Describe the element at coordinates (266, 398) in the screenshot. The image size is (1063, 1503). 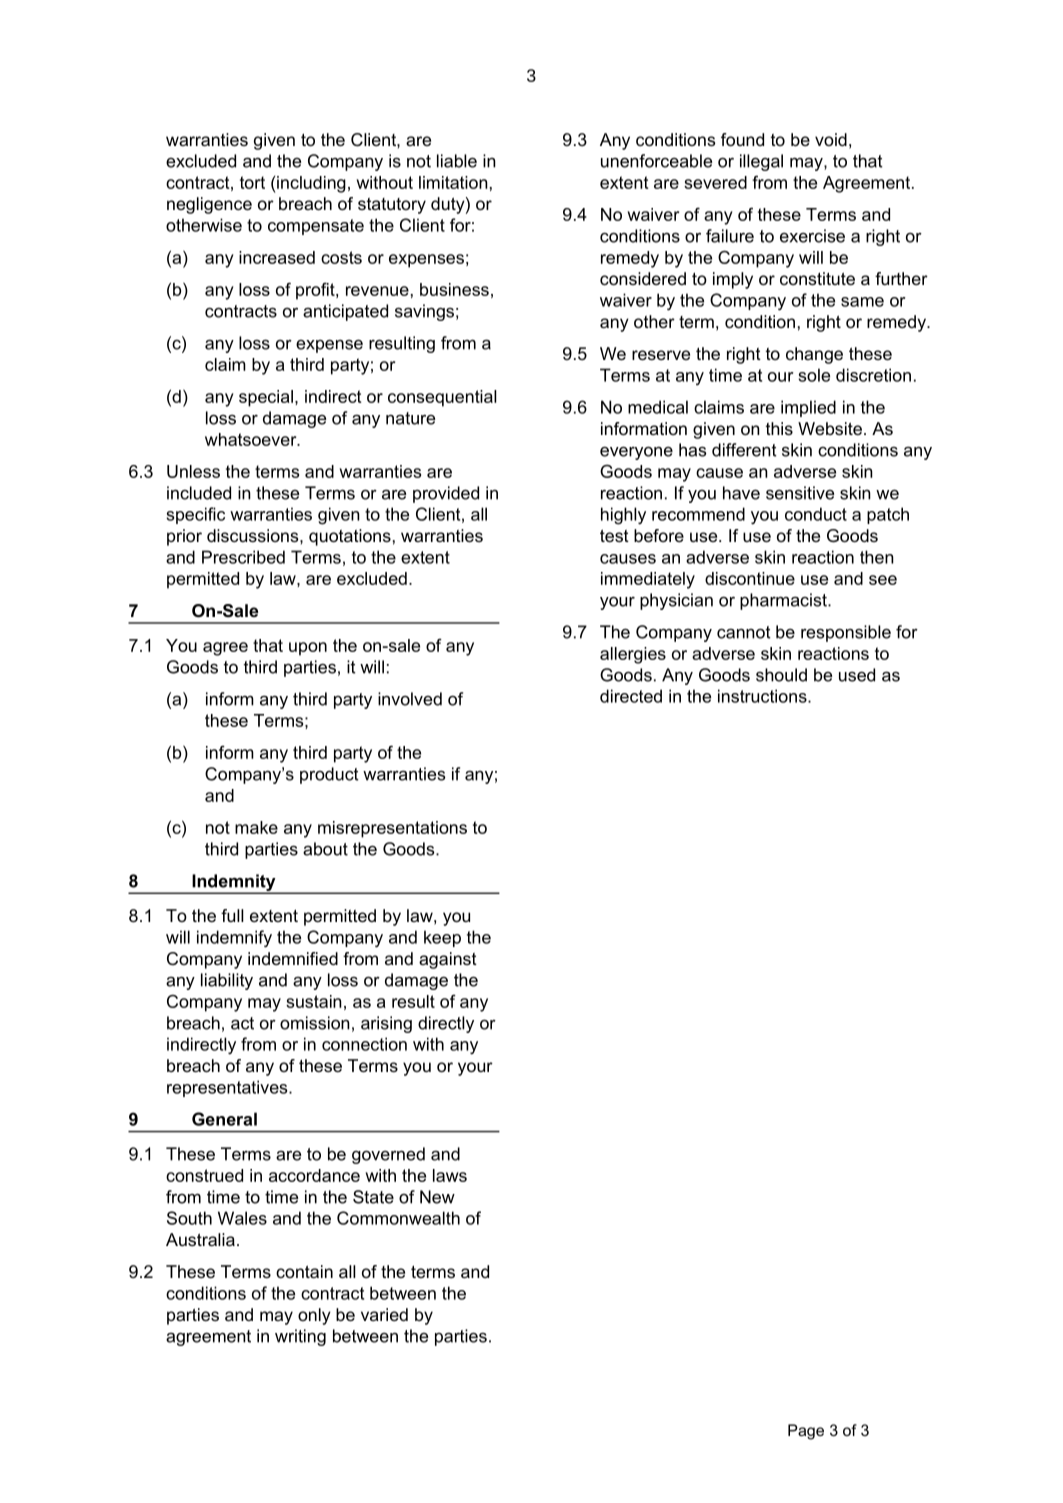
I see `special` at that location.
